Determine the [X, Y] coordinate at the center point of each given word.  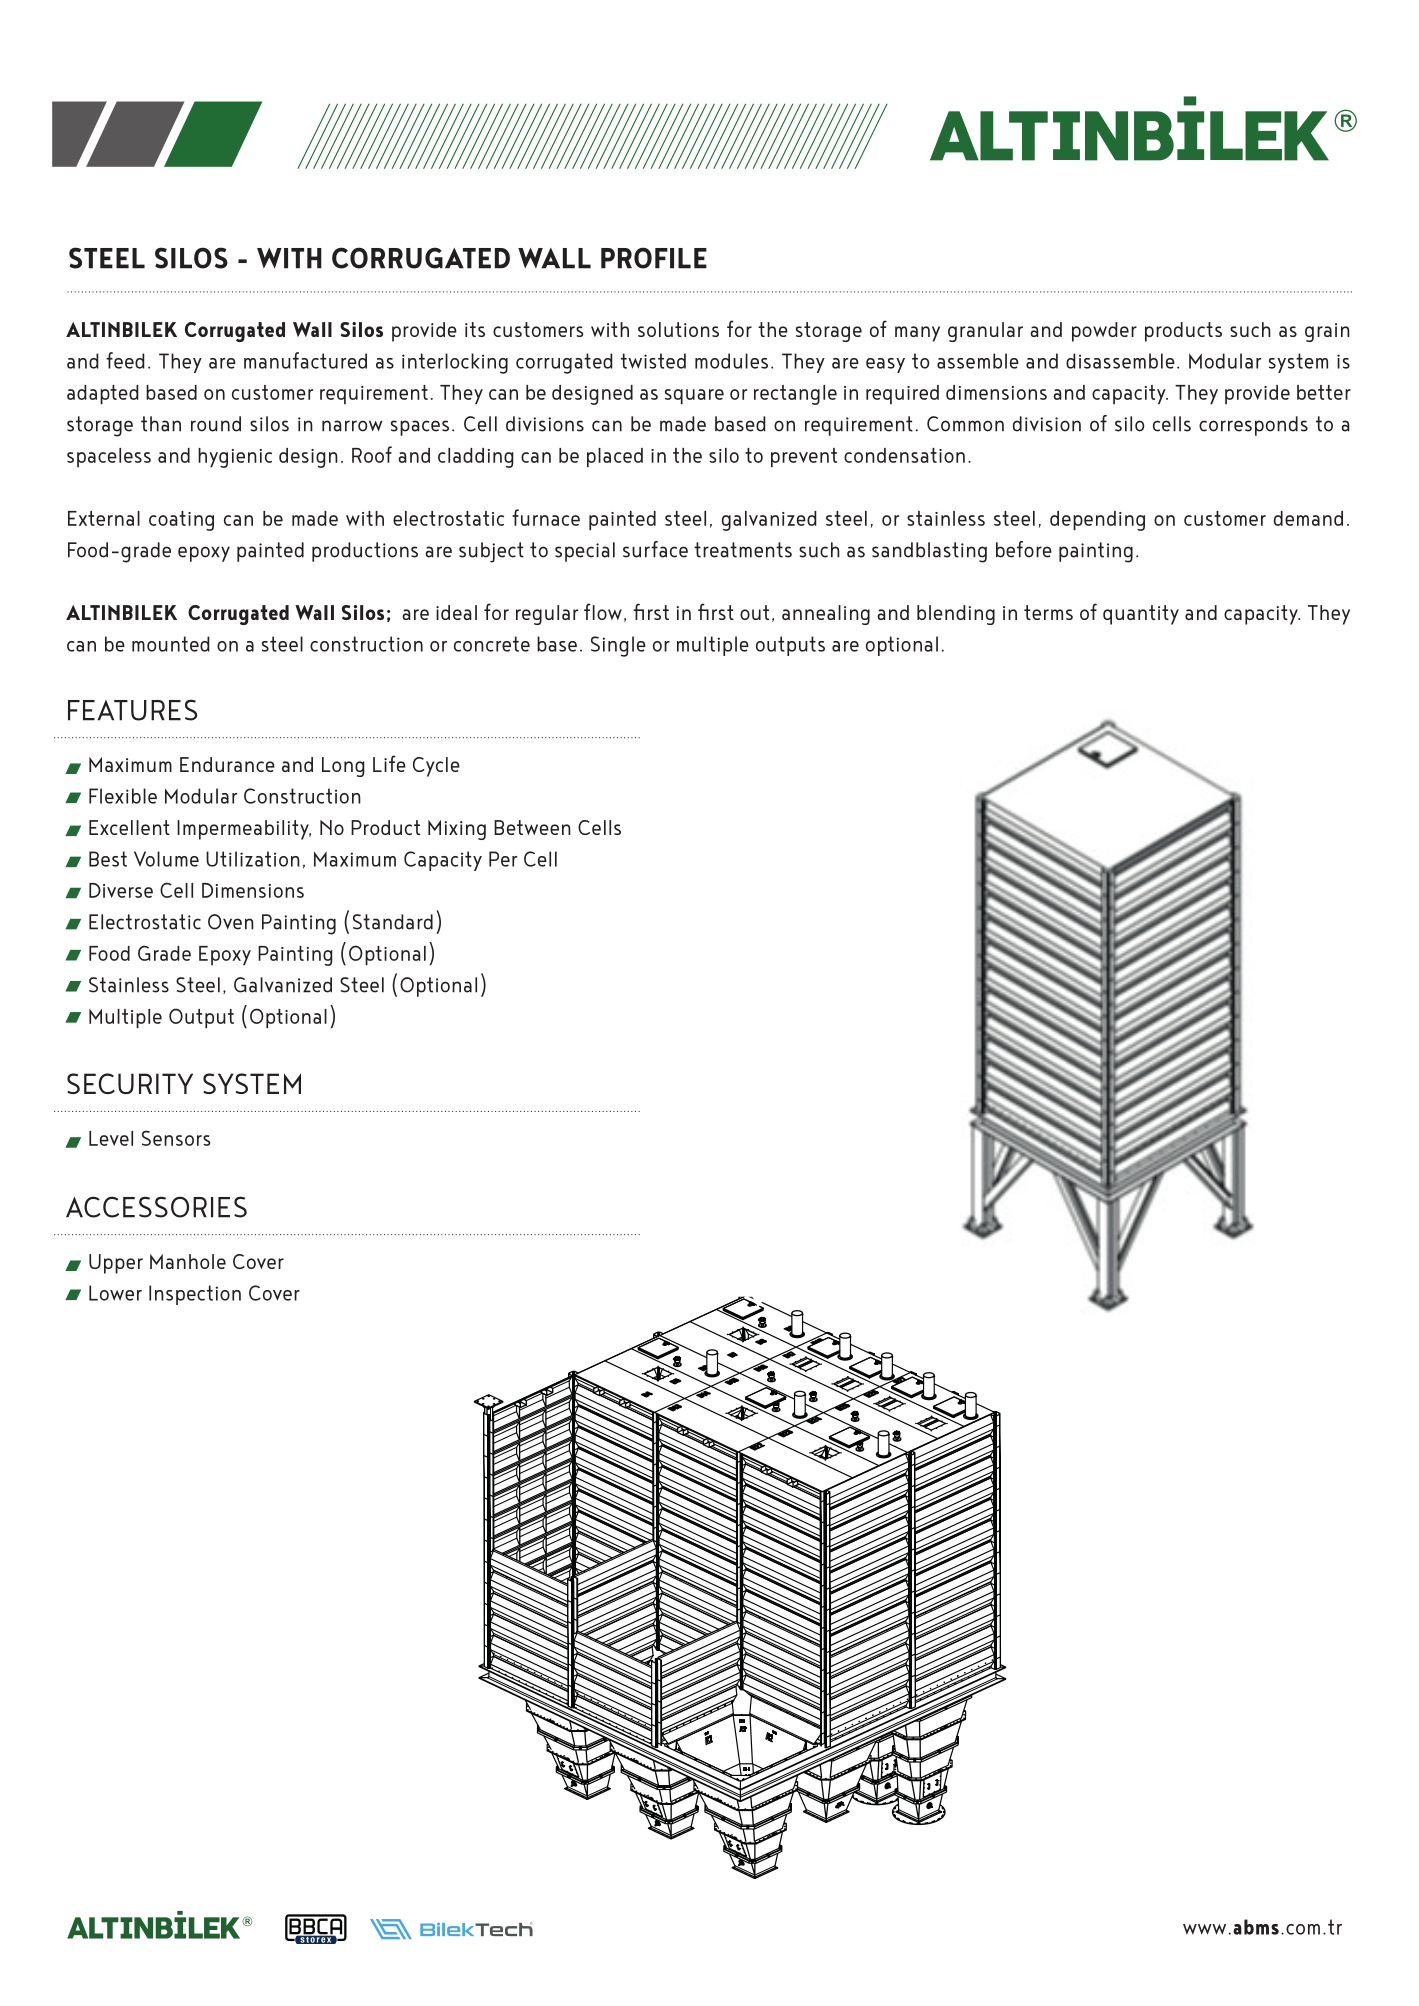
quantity [1141, 615]
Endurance [227, 764]
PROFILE [654, 258]
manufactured [305, 360]
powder [1104, 332]
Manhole [188, 1261]
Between [532, 827]
